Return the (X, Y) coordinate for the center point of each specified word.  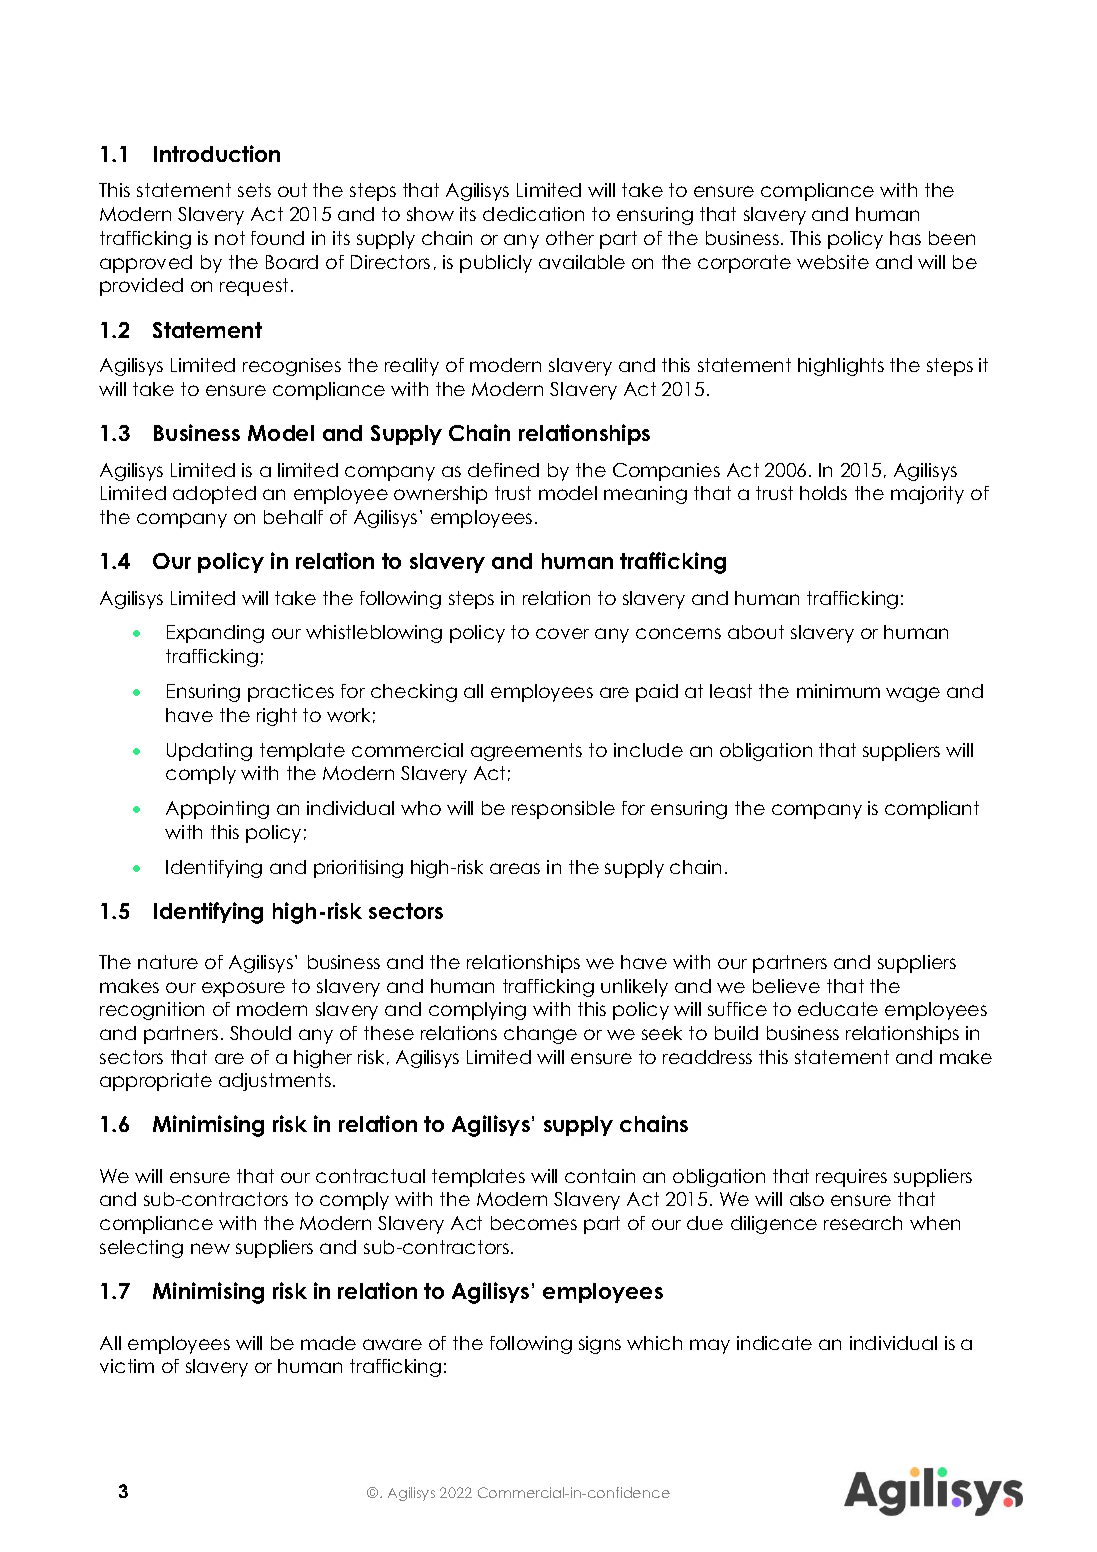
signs (600, 1345)
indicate (774, 1343)
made (328, 1343)
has (905, 238)
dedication (533, 214)
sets (254, 190)
